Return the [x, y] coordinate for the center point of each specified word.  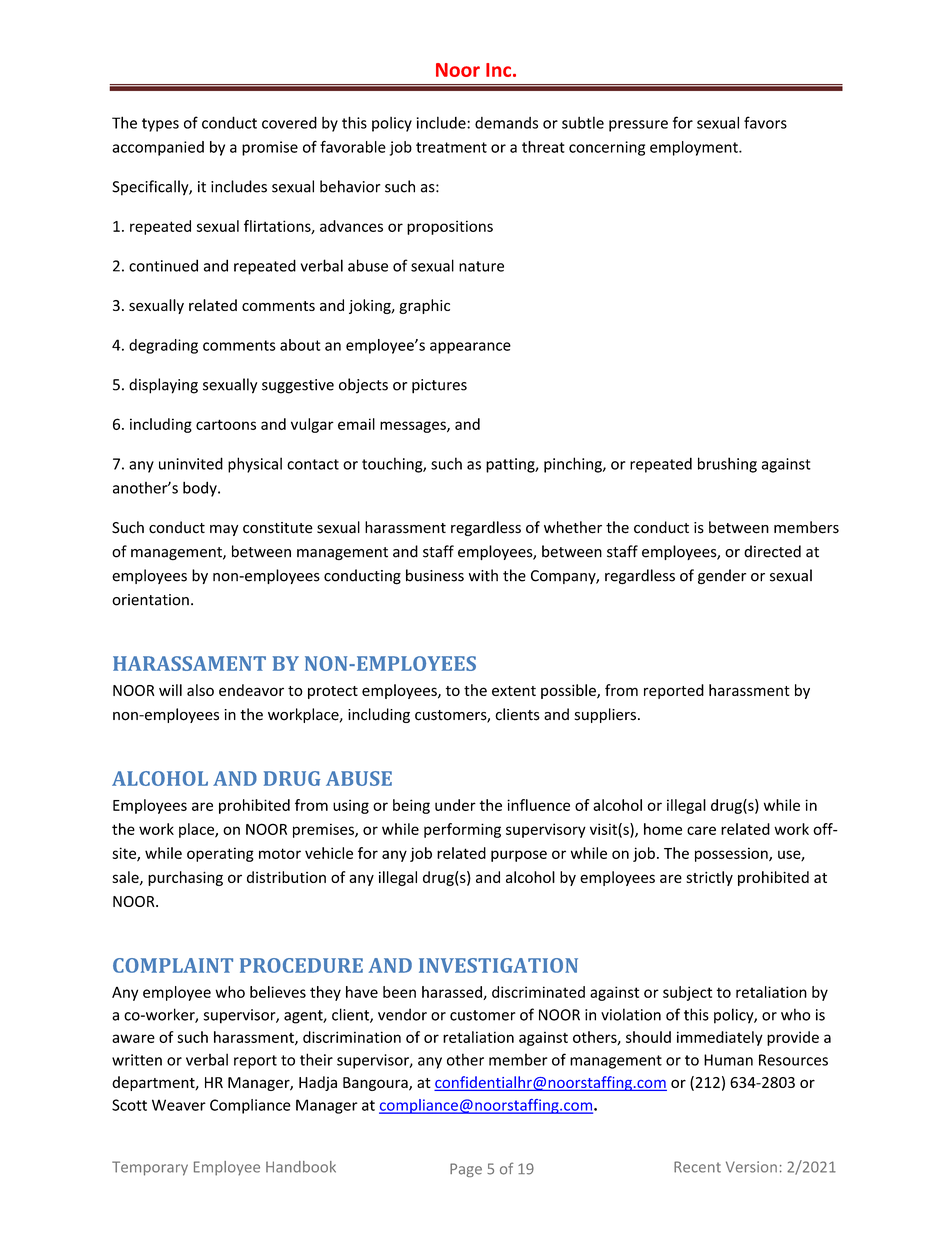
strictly [709, 878]
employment [695, 148]
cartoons [226, 424]
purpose [519, 856]
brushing [727, 465]
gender [722, 577]
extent [514, 691]
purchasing [185, 878]
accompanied [158, 148]
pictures [439, 386]
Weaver [179, 1105]
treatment [451, 147]
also [200, 690]
